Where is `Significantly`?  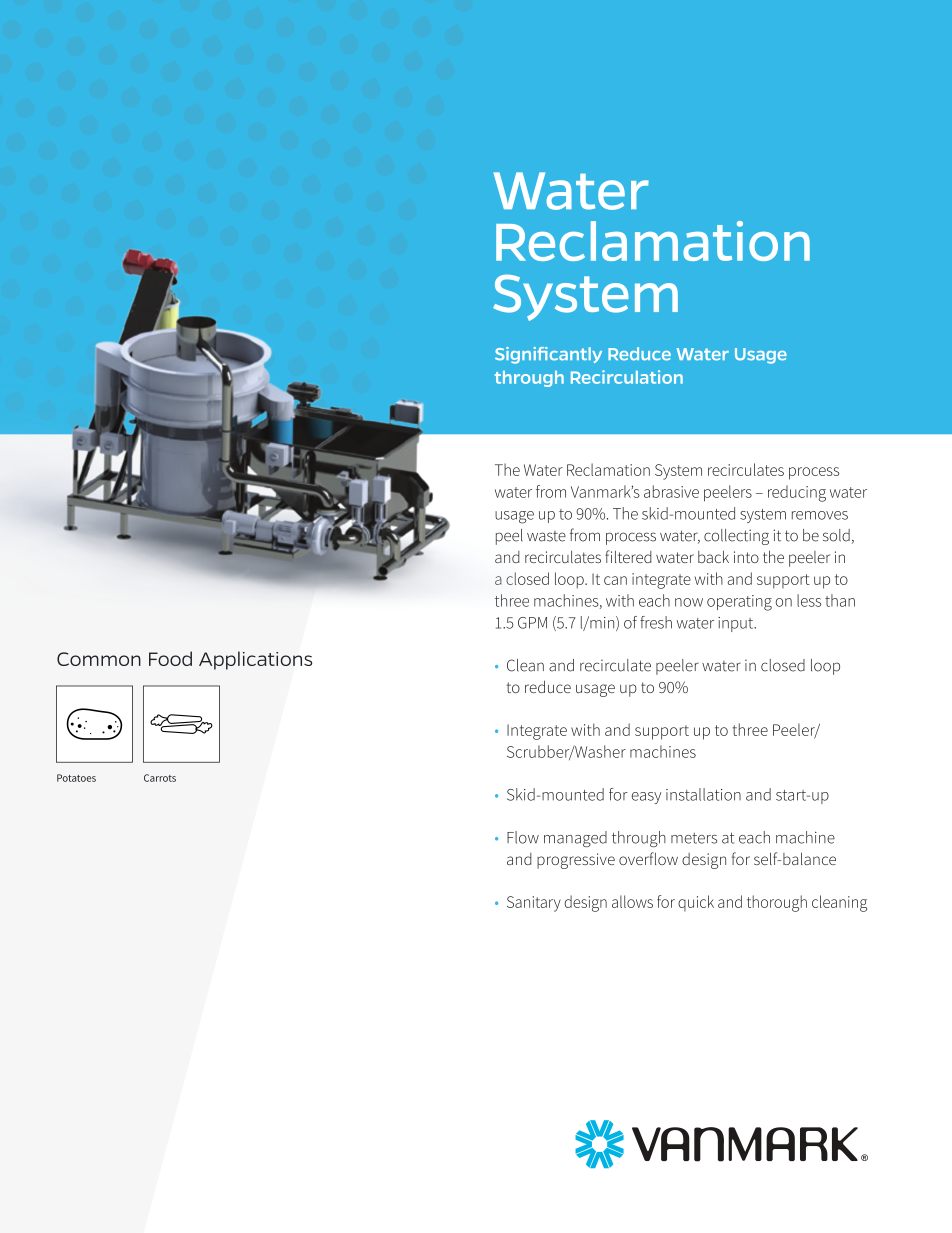
Significantly is located at coordinates (548, 355).
